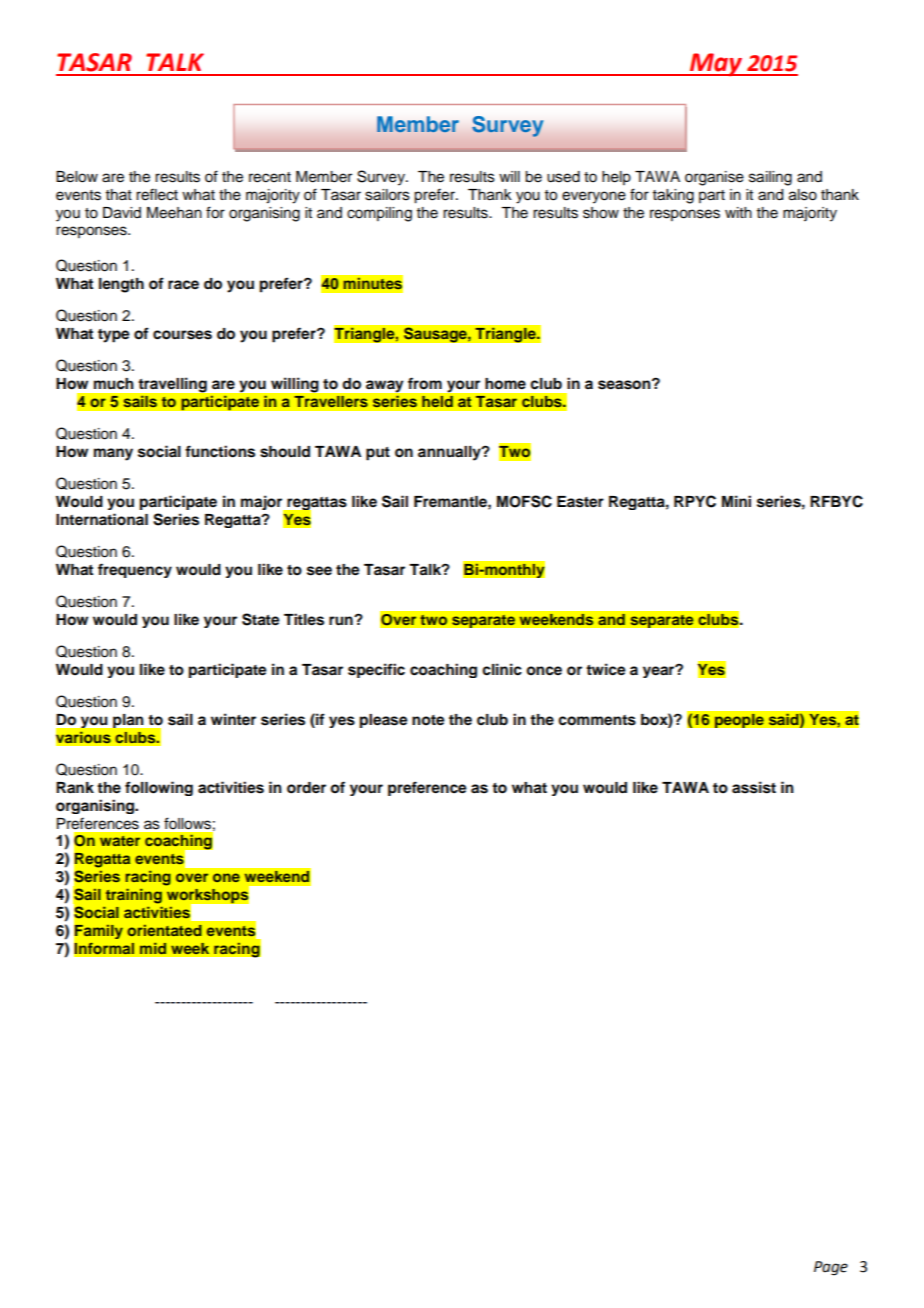 The image size is (924, 1308). Describe the element at coordinates (831, 1268) in the page. I see `Page` at that location.
